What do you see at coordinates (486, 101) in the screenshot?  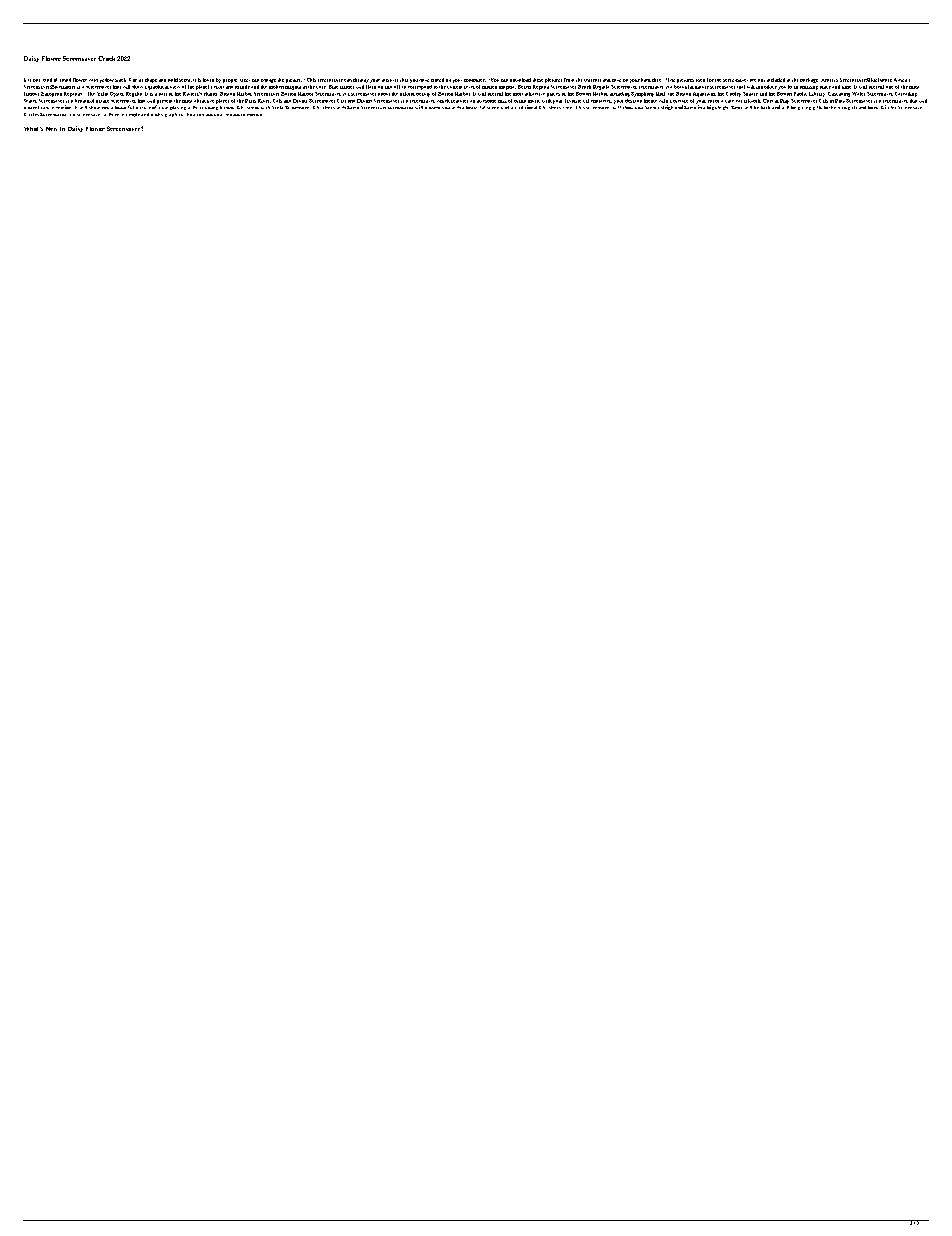 I see `awesome` at bounding box center [486, 101].
